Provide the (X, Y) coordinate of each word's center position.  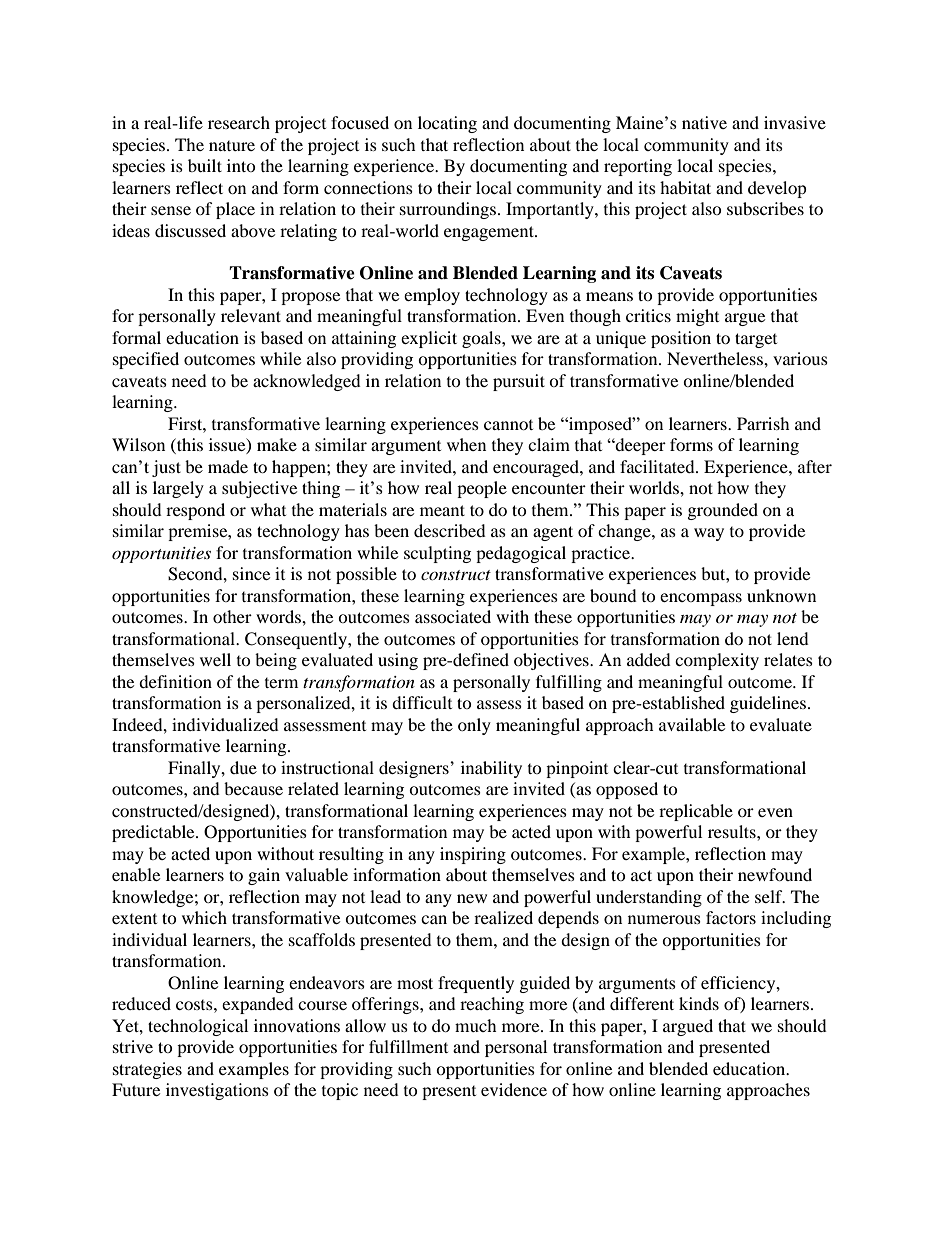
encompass (701, 599)
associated (453, 616)
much (476, 1025)
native (704, 122)
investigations (217, 1091)
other (232, 616)
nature (232, 146)
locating (447, 124)
